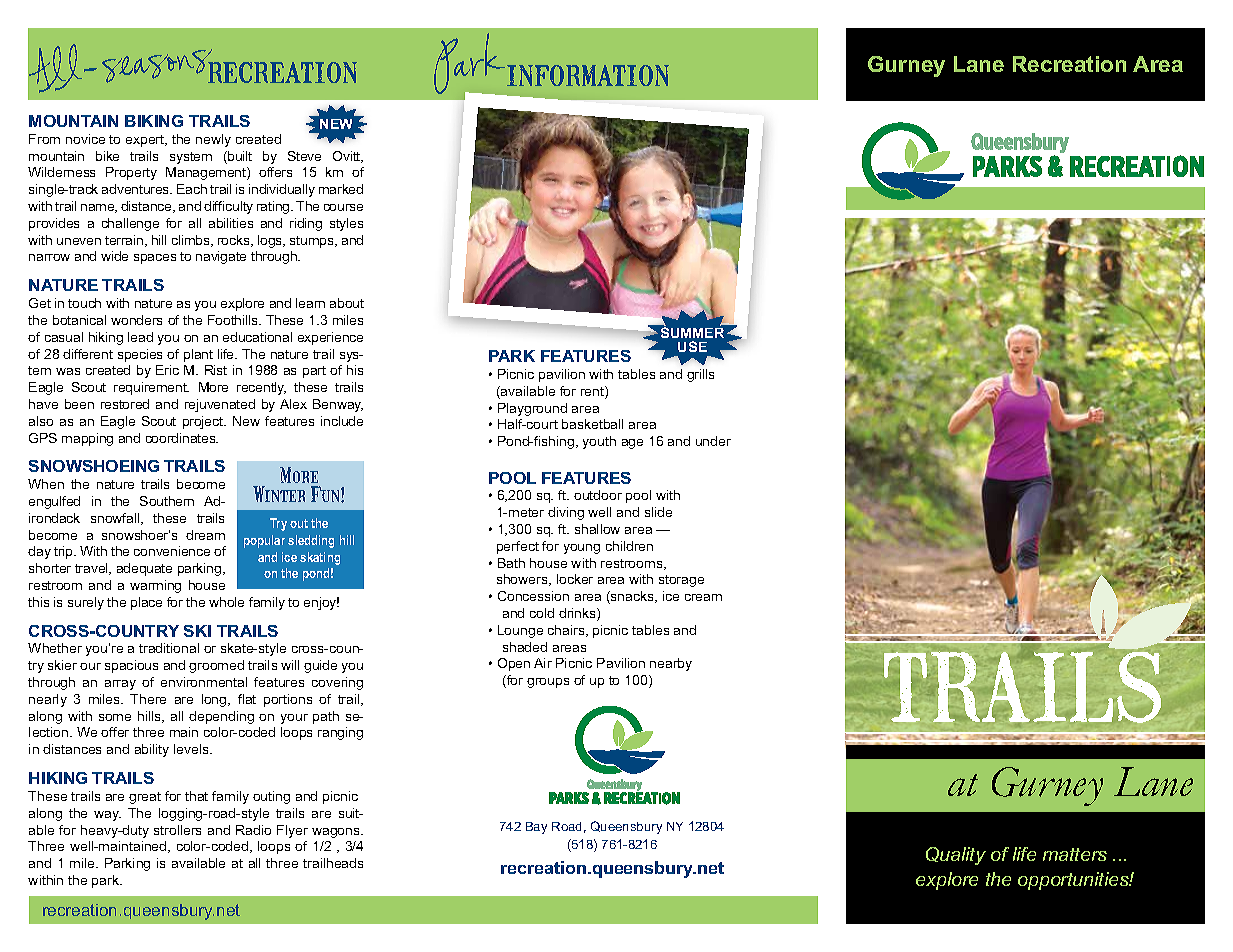 This image has height=952, width=1233. I want to click on youth, so click(599, 442).
